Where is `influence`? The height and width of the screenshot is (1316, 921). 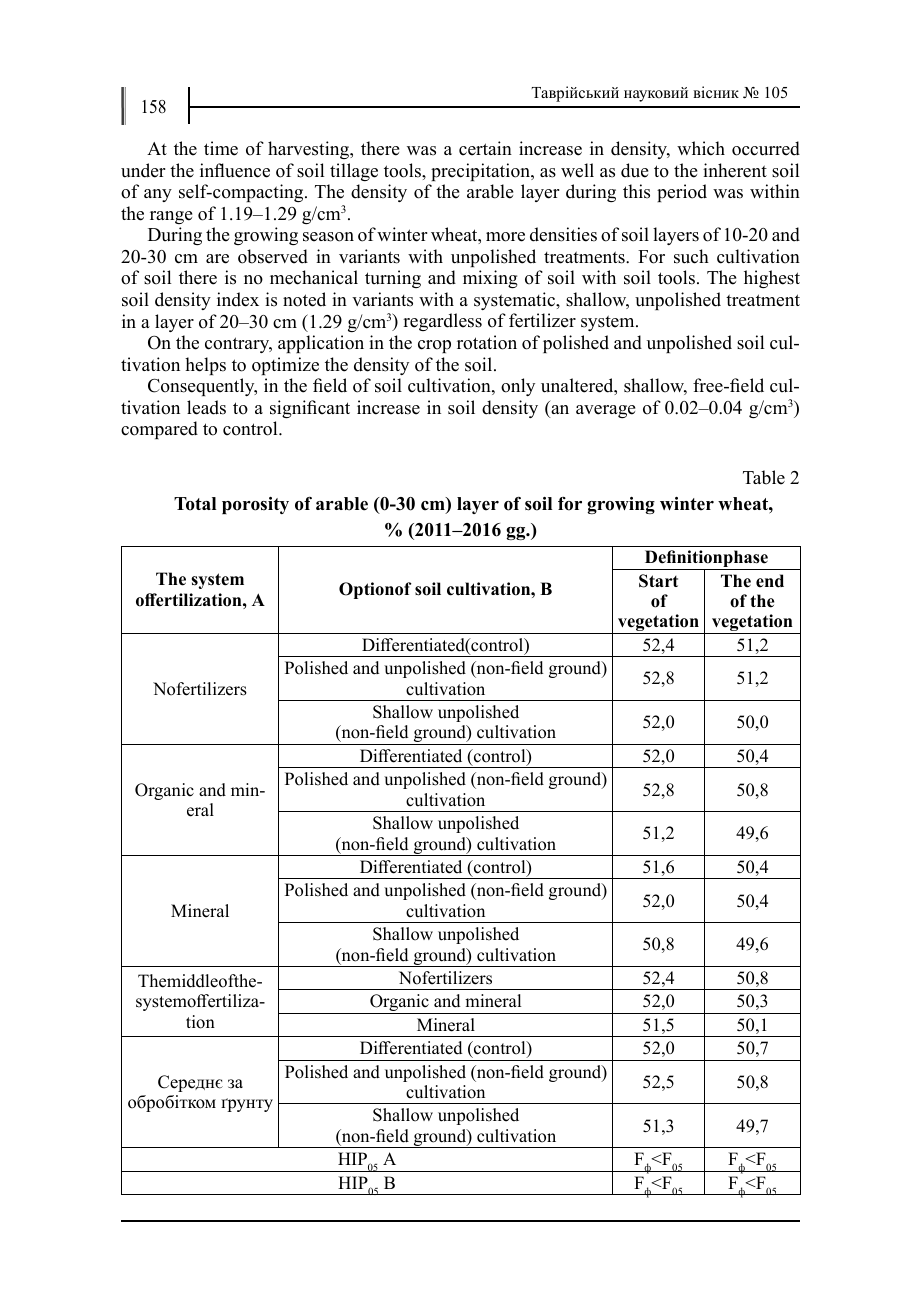
influence is located at coordinates (235, 170).
